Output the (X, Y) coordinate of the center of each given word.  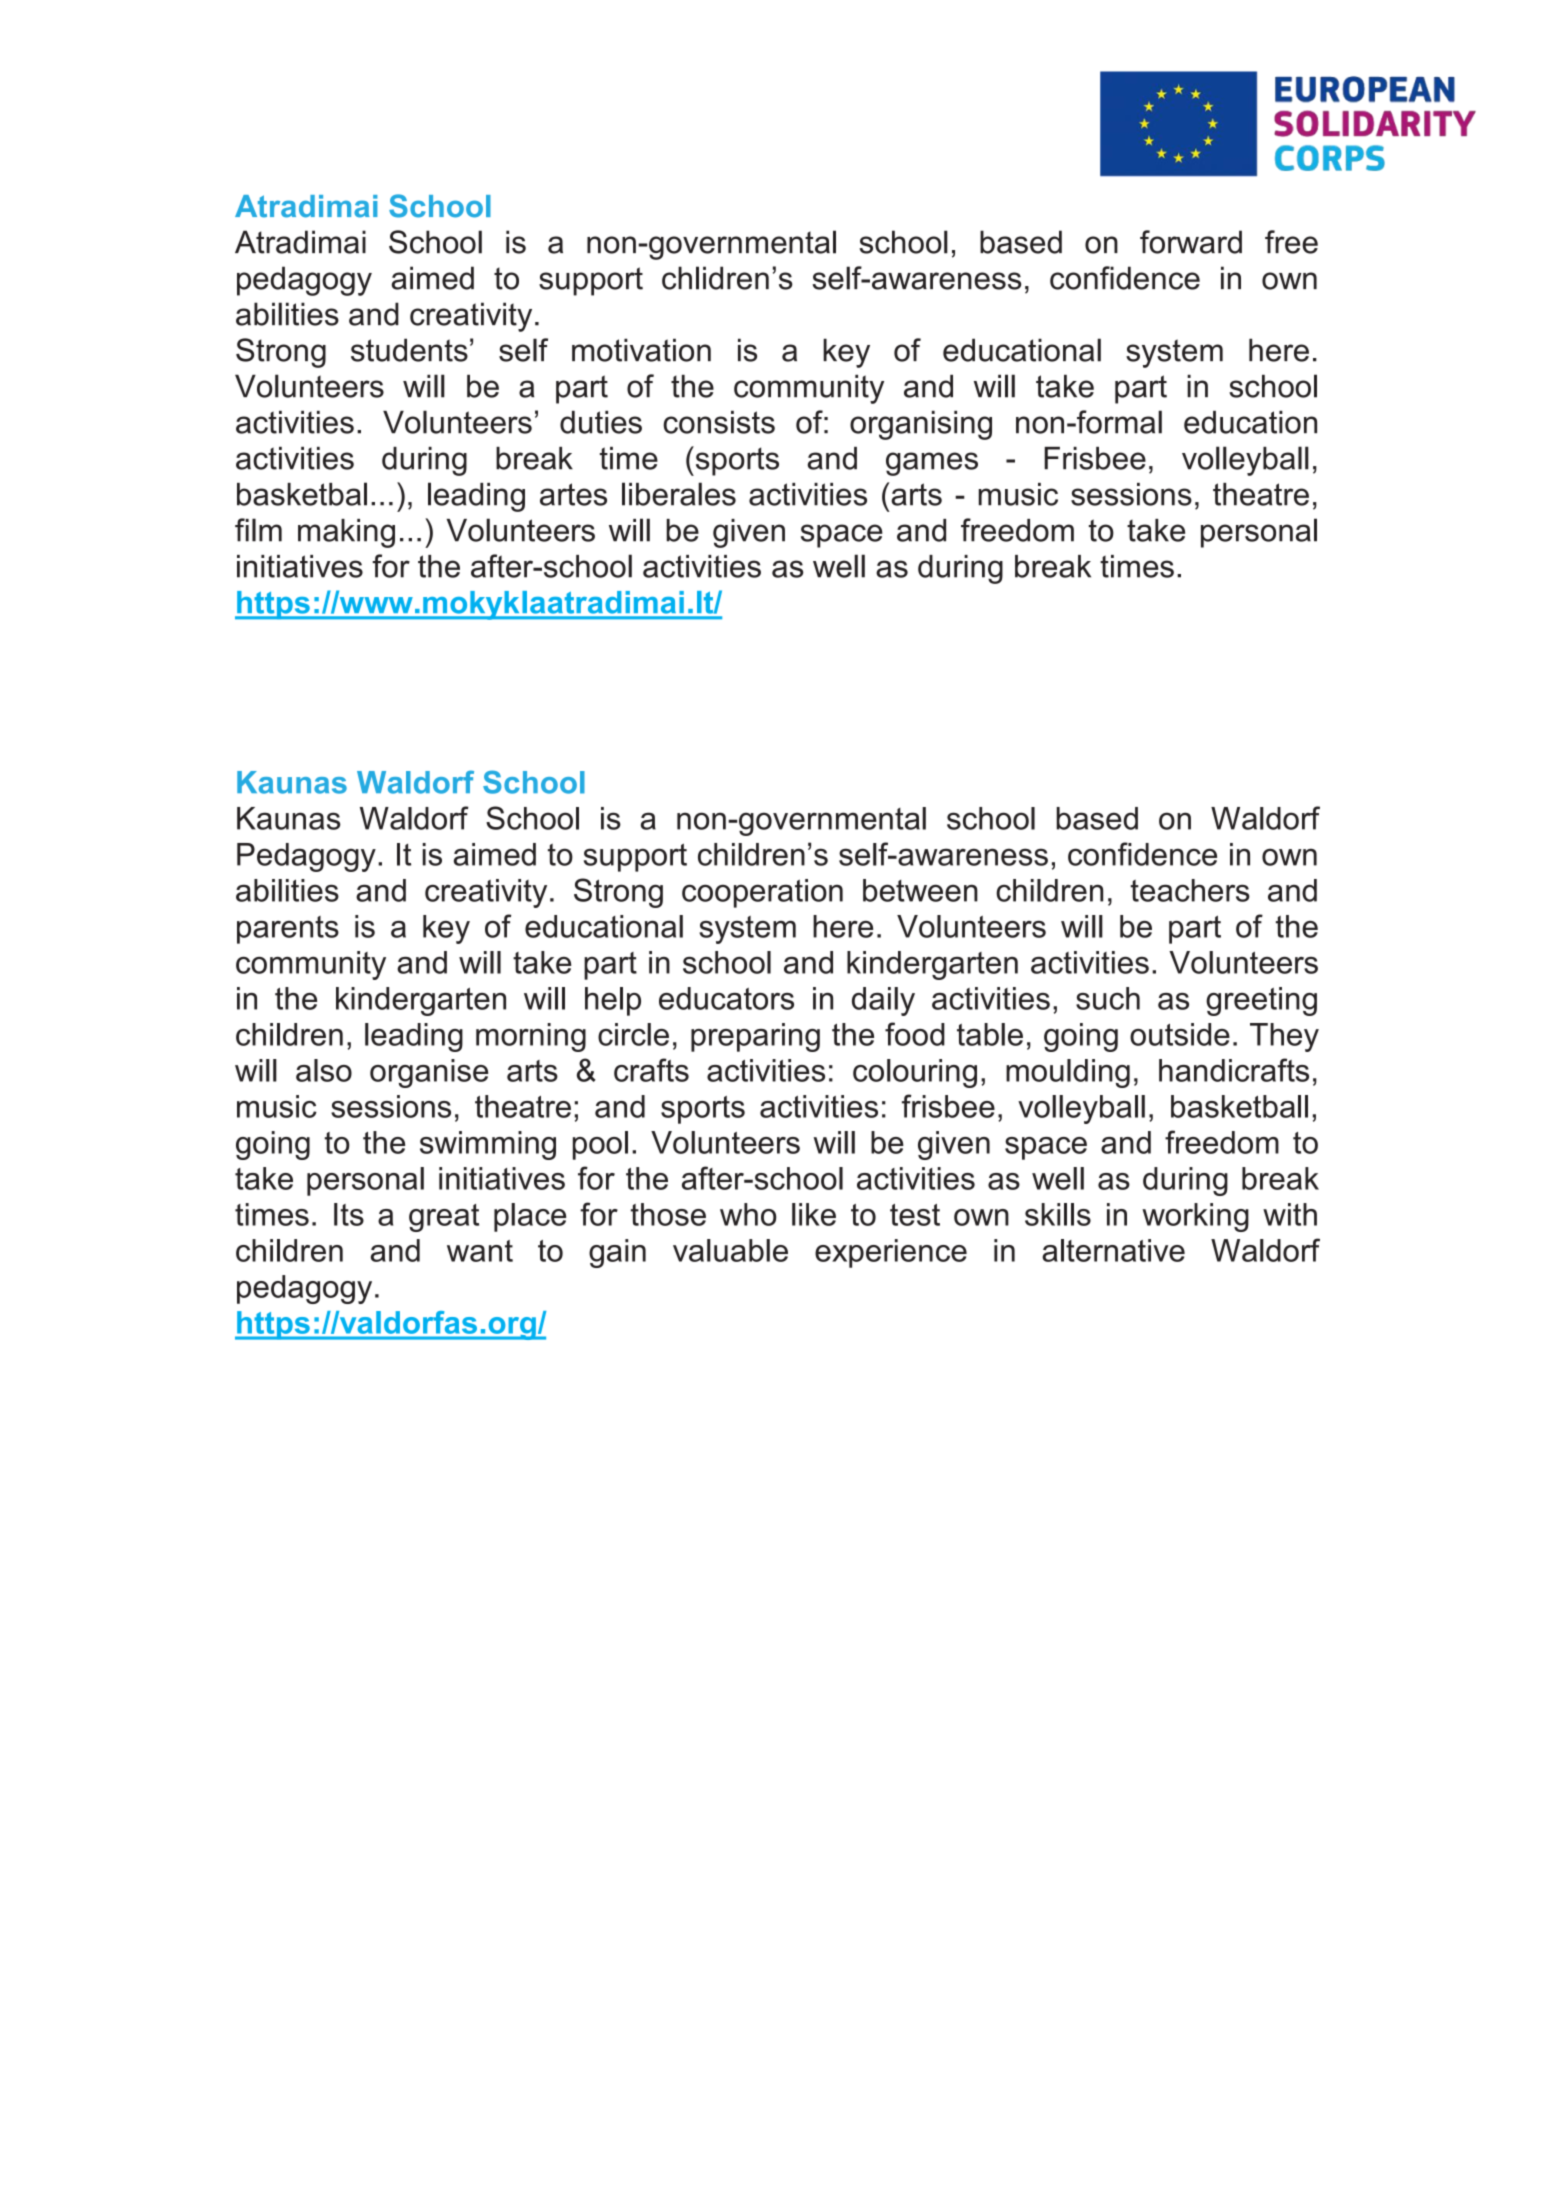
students (409, 350)
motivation (641, 350)
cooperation (762, 893)
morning (531, 1037)
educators (726, 998)
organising (921, 425)
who (748, 1214)
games (932, 464)
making (346, 533)
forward (1191, 242)
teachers (1190, 890)
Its (349, 1214)
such (1108, 998)
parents (288, 930)
